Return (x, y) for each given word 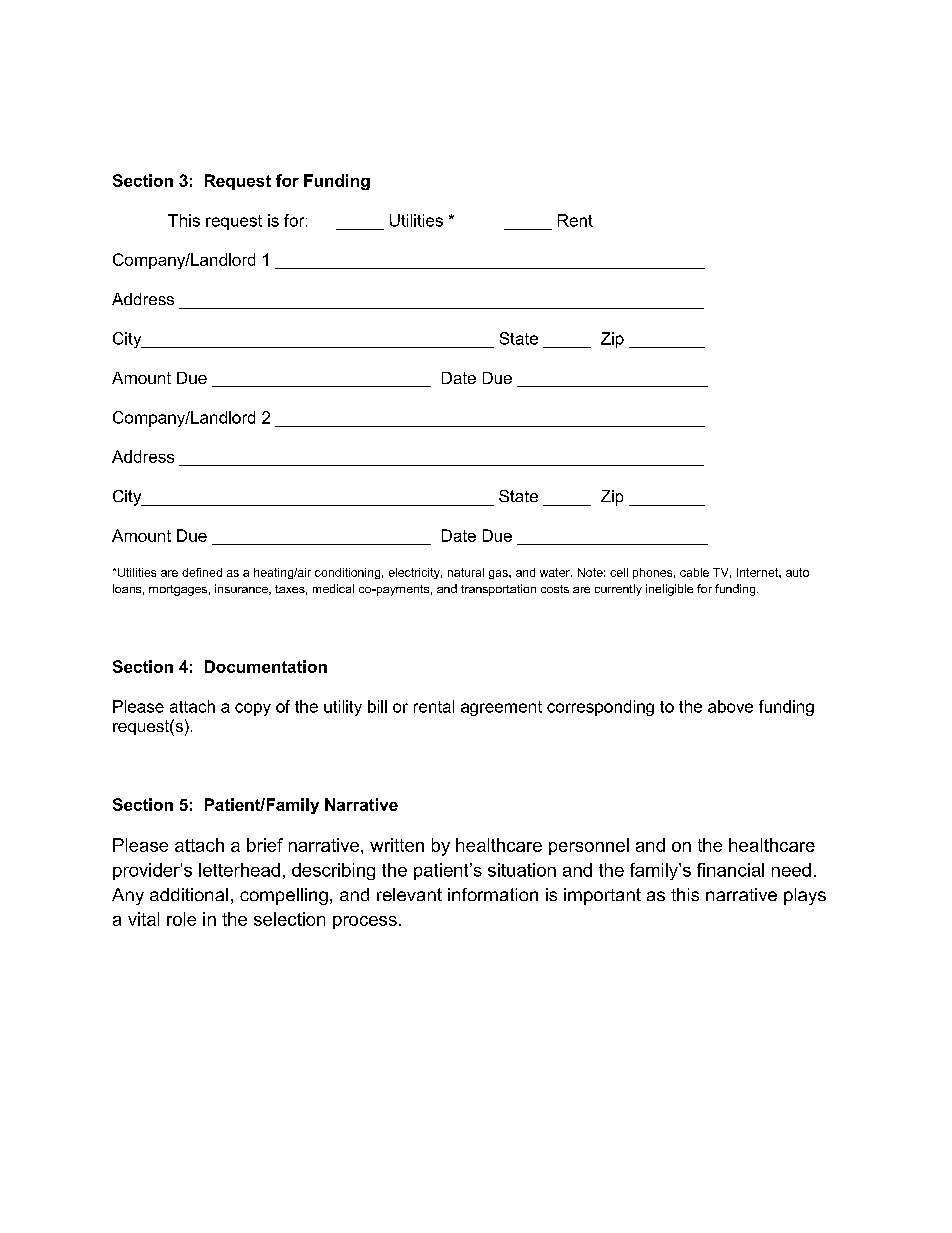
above (730, 706)
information (493, 894)
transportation (498, 590)
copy (253, 709)
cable (694, 572)
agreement (501, 708)
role (181, 919)
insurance (242, 589)
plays (805, 896)
